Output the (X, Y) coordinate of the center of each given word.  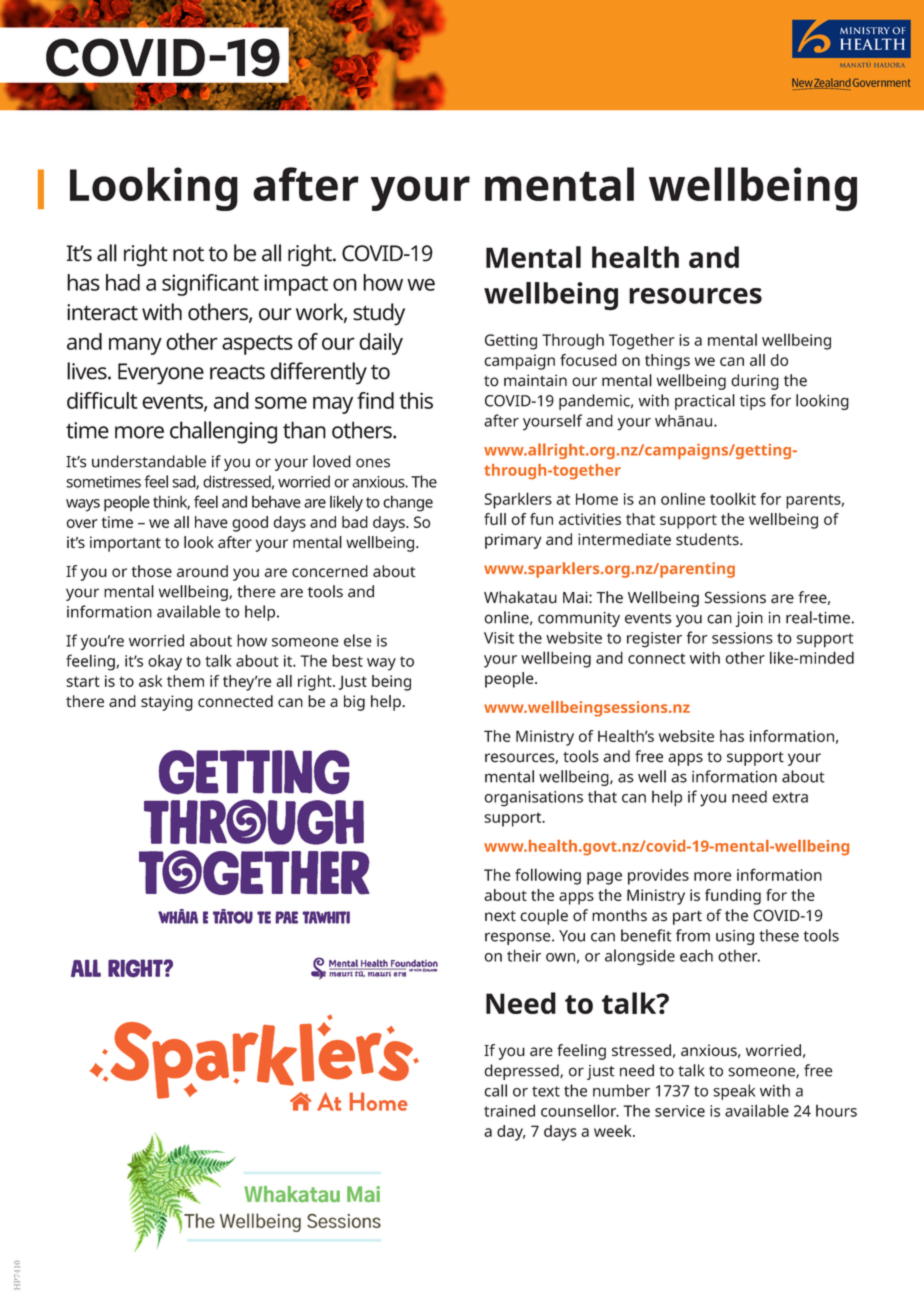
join (749, 619)
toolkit (733, 498)
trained (509, 1110)
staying (167, 703)
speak (734, 1092)
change (408, 503)
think (171, 503)
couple (544, 917)
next (500, 916)
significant (210, 285)
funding (733, 897)
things (667, 362)
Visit (499, 638)
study (379, 314)
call (495, 1090)
